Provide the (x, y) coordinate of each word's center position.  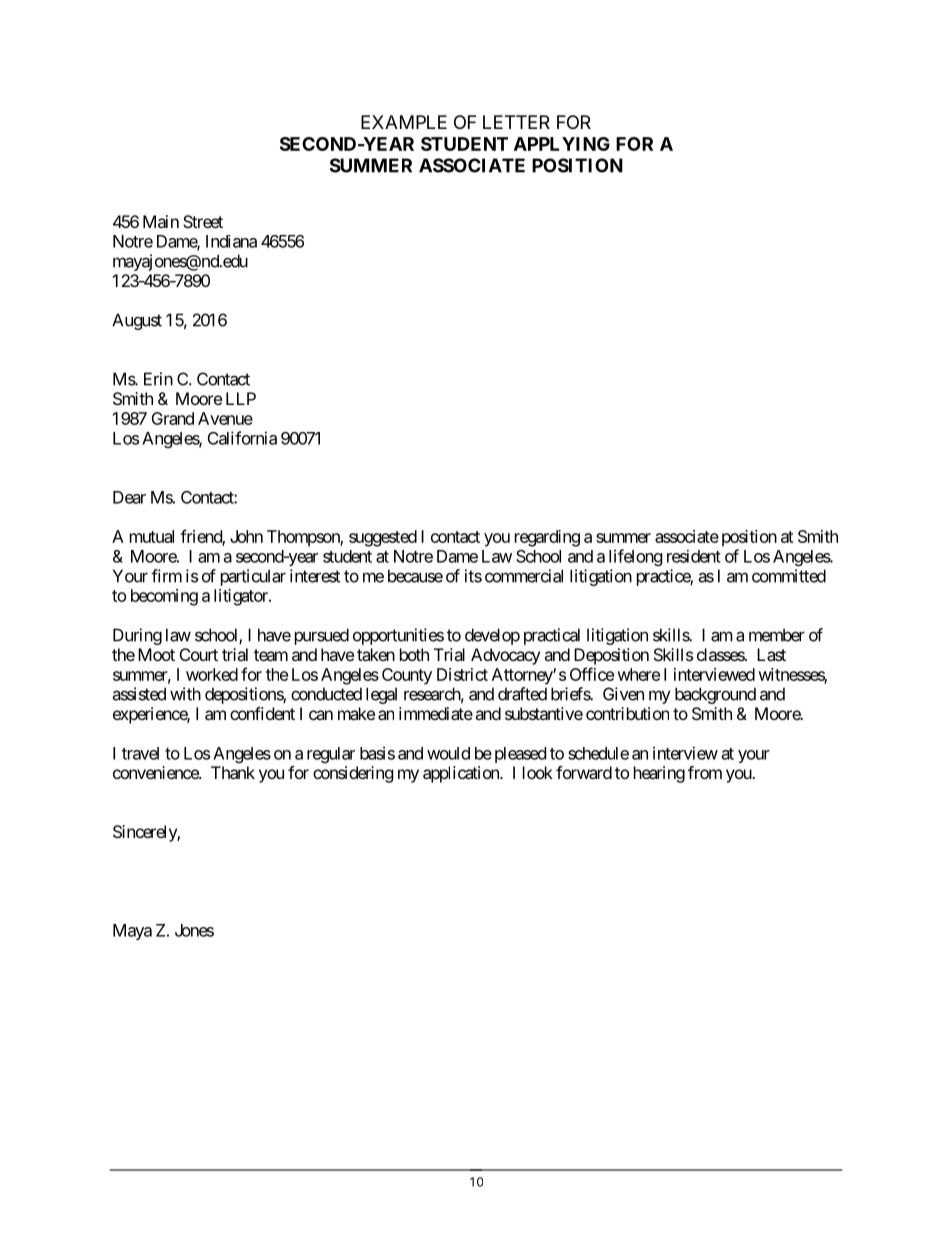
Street (203, 221)
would (448, 753)
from (705, 772)
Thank (233, 772)
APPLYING (562, 144)
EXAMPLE (404, 122)
